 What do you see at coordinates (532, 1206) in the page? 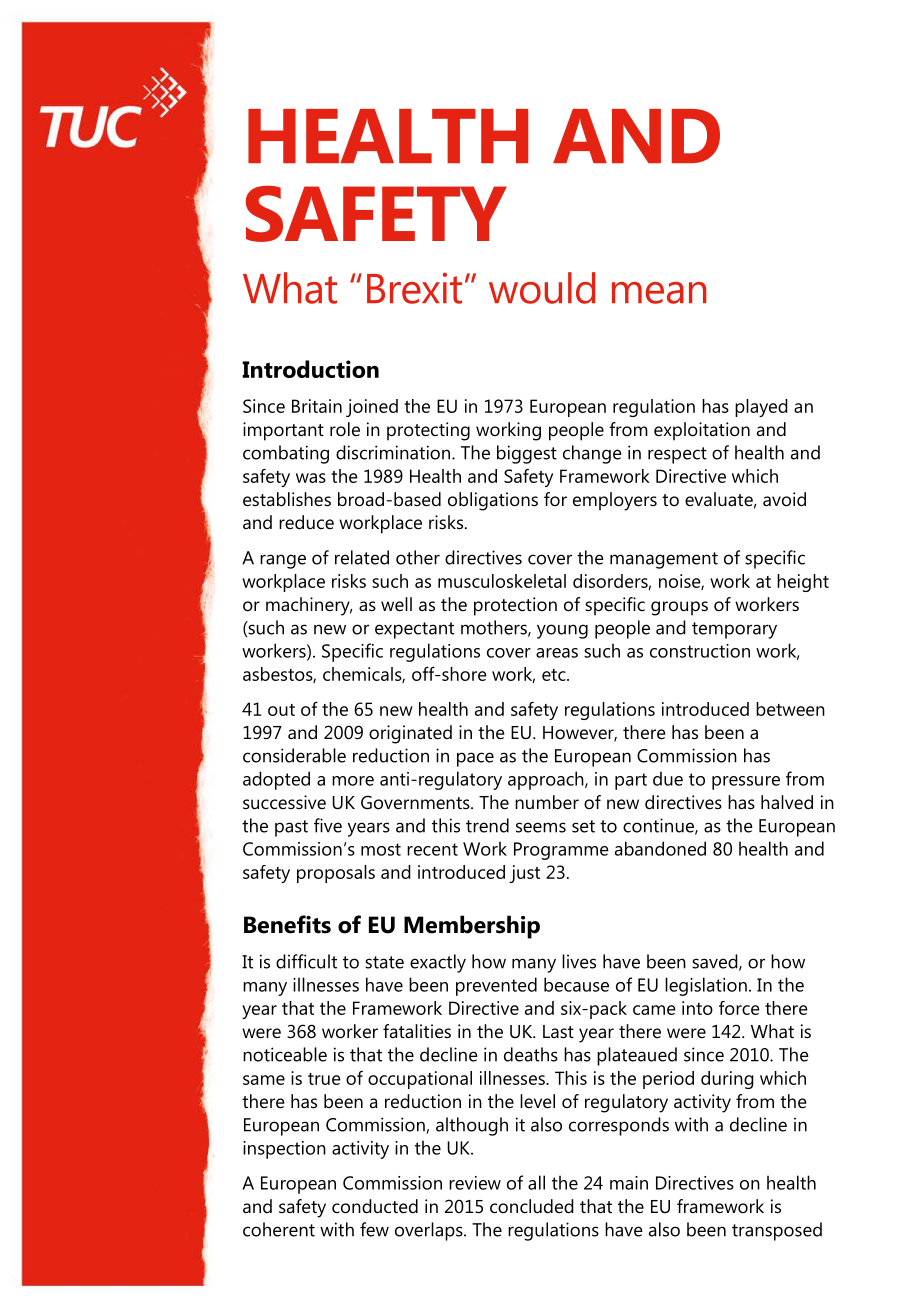
I see `concluded` at bounding box center [532, 1206].
